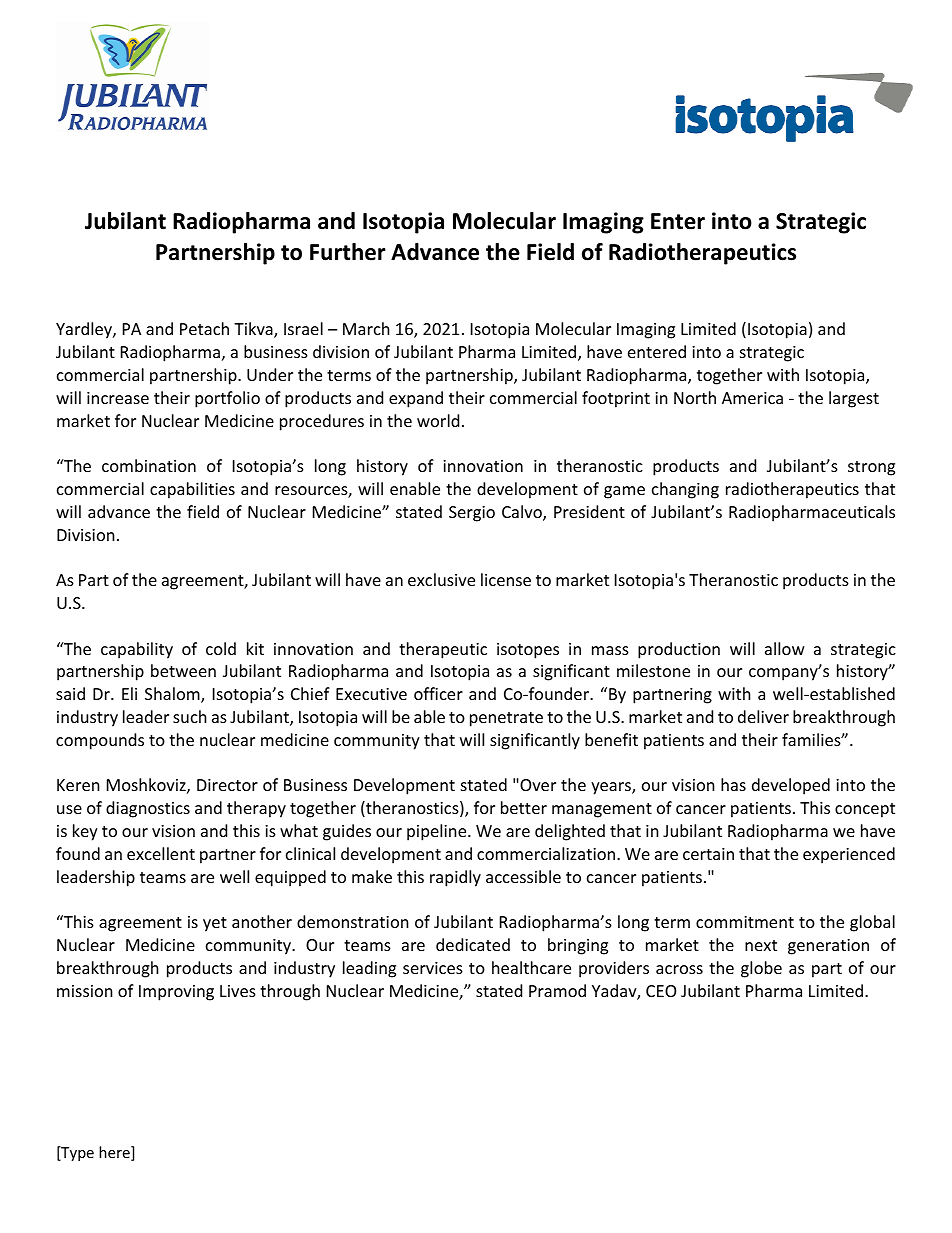 The image size is (952, 1233). Describe the element at coordinates (506, 719) in the screenshot. I see `penetrate` at that location.
